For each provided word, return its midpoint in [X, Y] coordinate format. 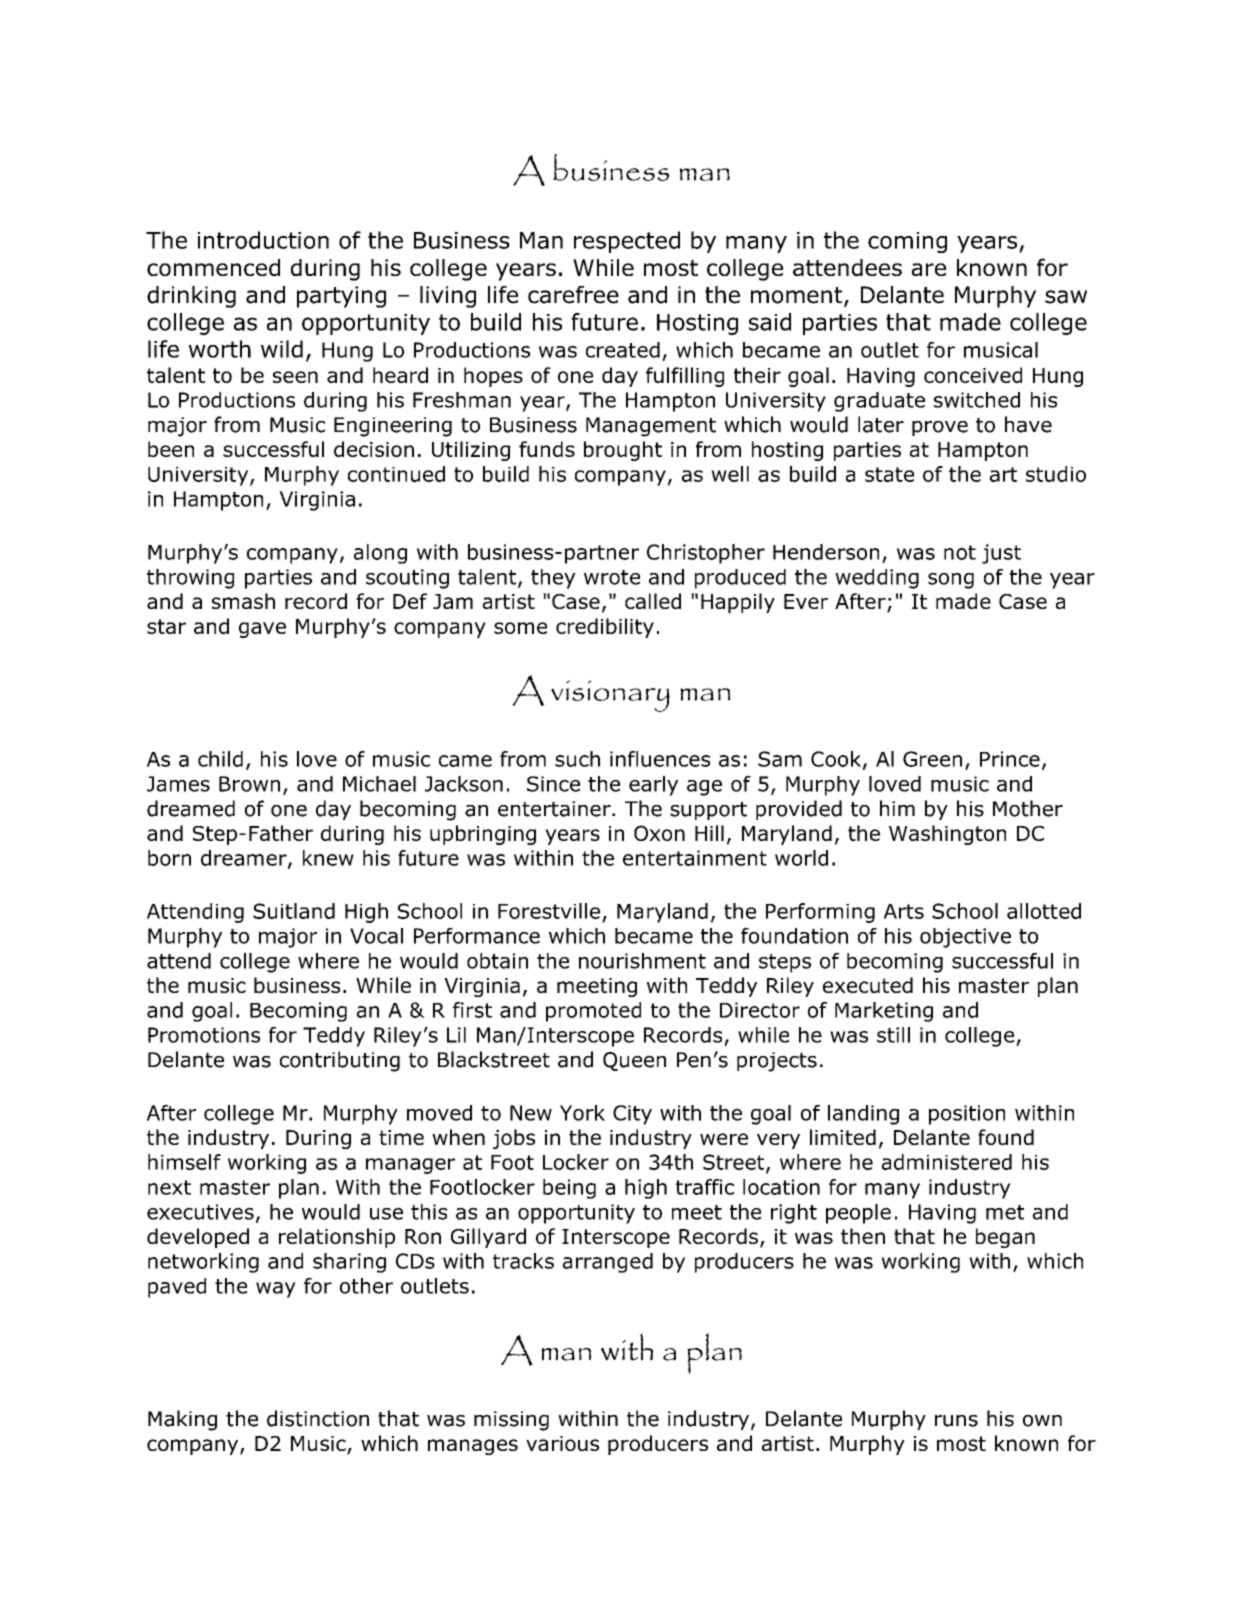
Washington [947, 835]
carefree [573, 295]
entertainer [555, 809]
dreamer [245, 859]
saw [1066, 297]
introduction [263, 240]
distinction [318, 1418]
